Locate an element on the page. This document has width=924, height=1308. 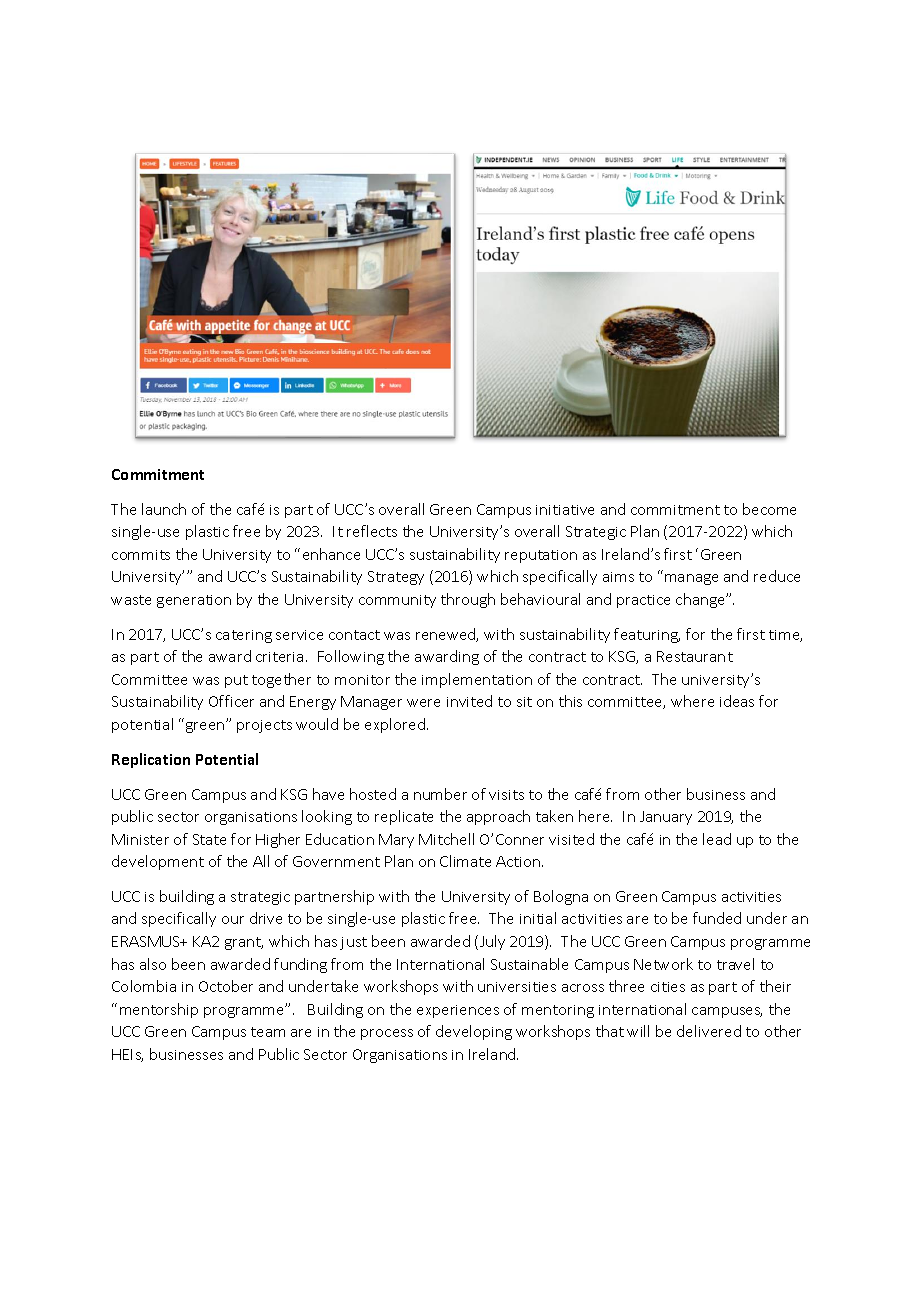
mentorship is located at coordinates (159, 1010).
